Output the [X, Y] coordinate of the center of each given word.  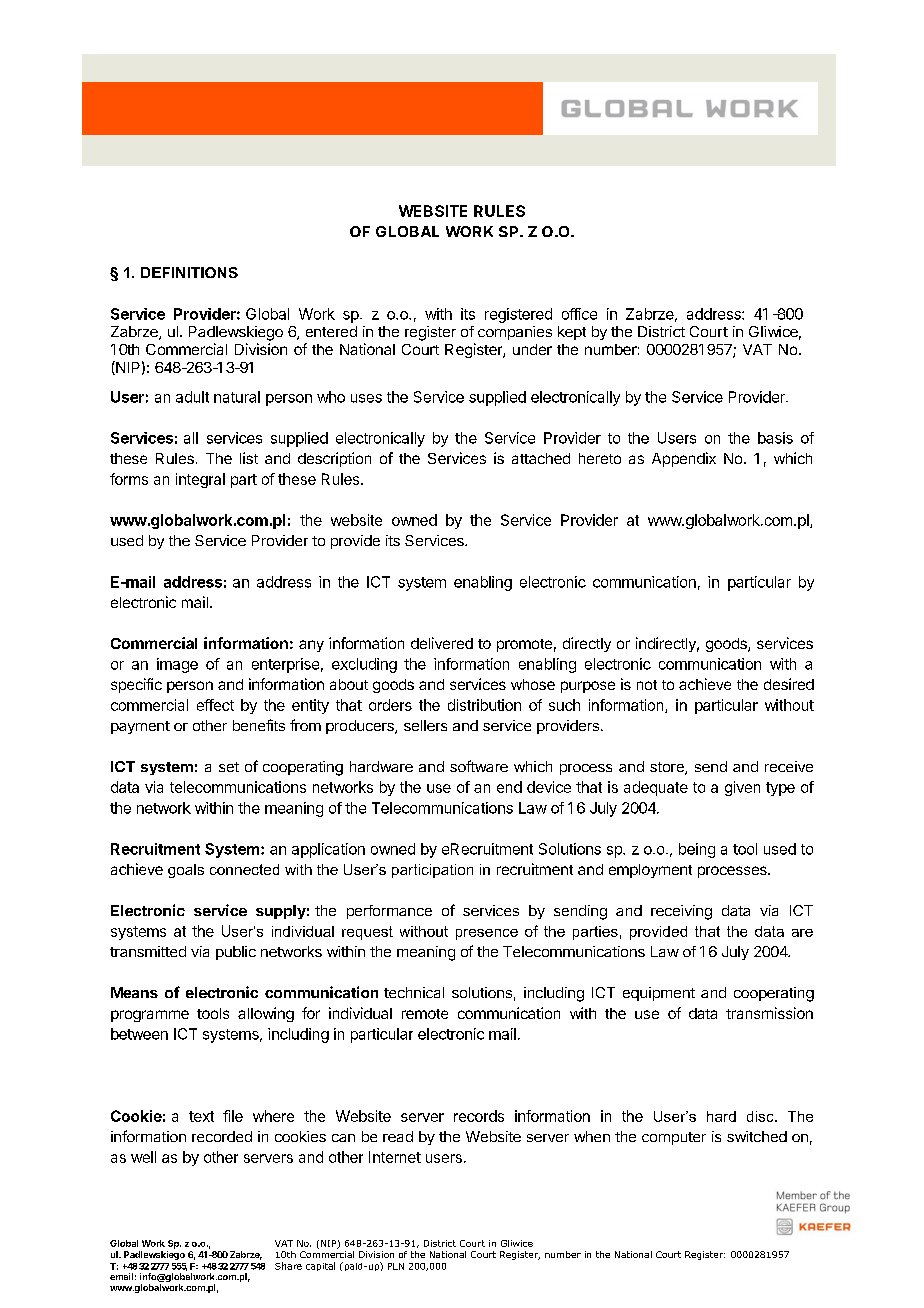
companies [515, 333]
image [177, 665]
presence [487, 934]
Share [288, 1266]
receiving [681, 912]
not [647, 685]
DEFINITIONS [189, 272]
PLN [396, 1266]
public [236, 953]
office [579, 314]
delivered [442, 643]
